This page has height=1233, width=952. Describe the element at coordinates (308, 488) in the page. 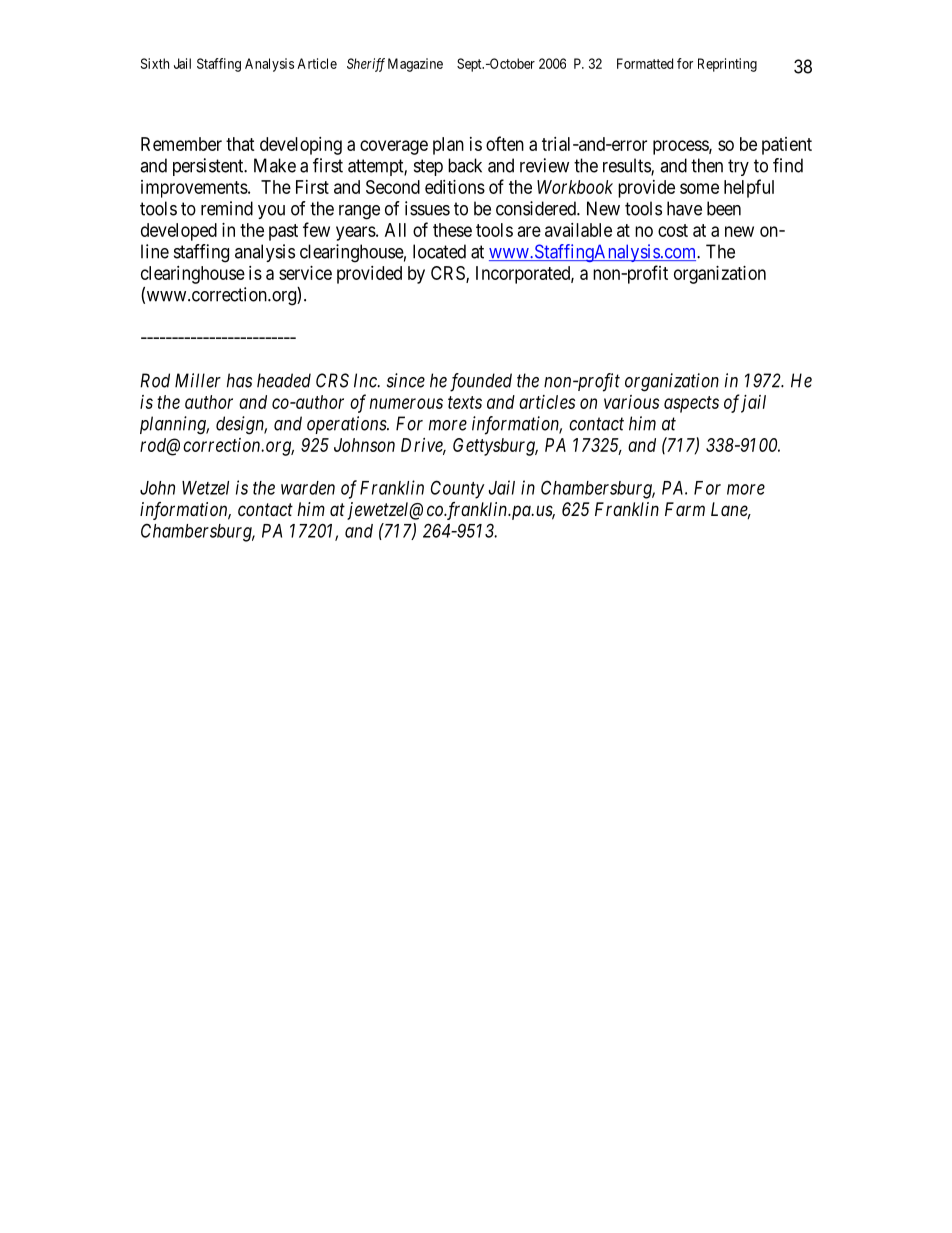

I see `warden` at that location.
